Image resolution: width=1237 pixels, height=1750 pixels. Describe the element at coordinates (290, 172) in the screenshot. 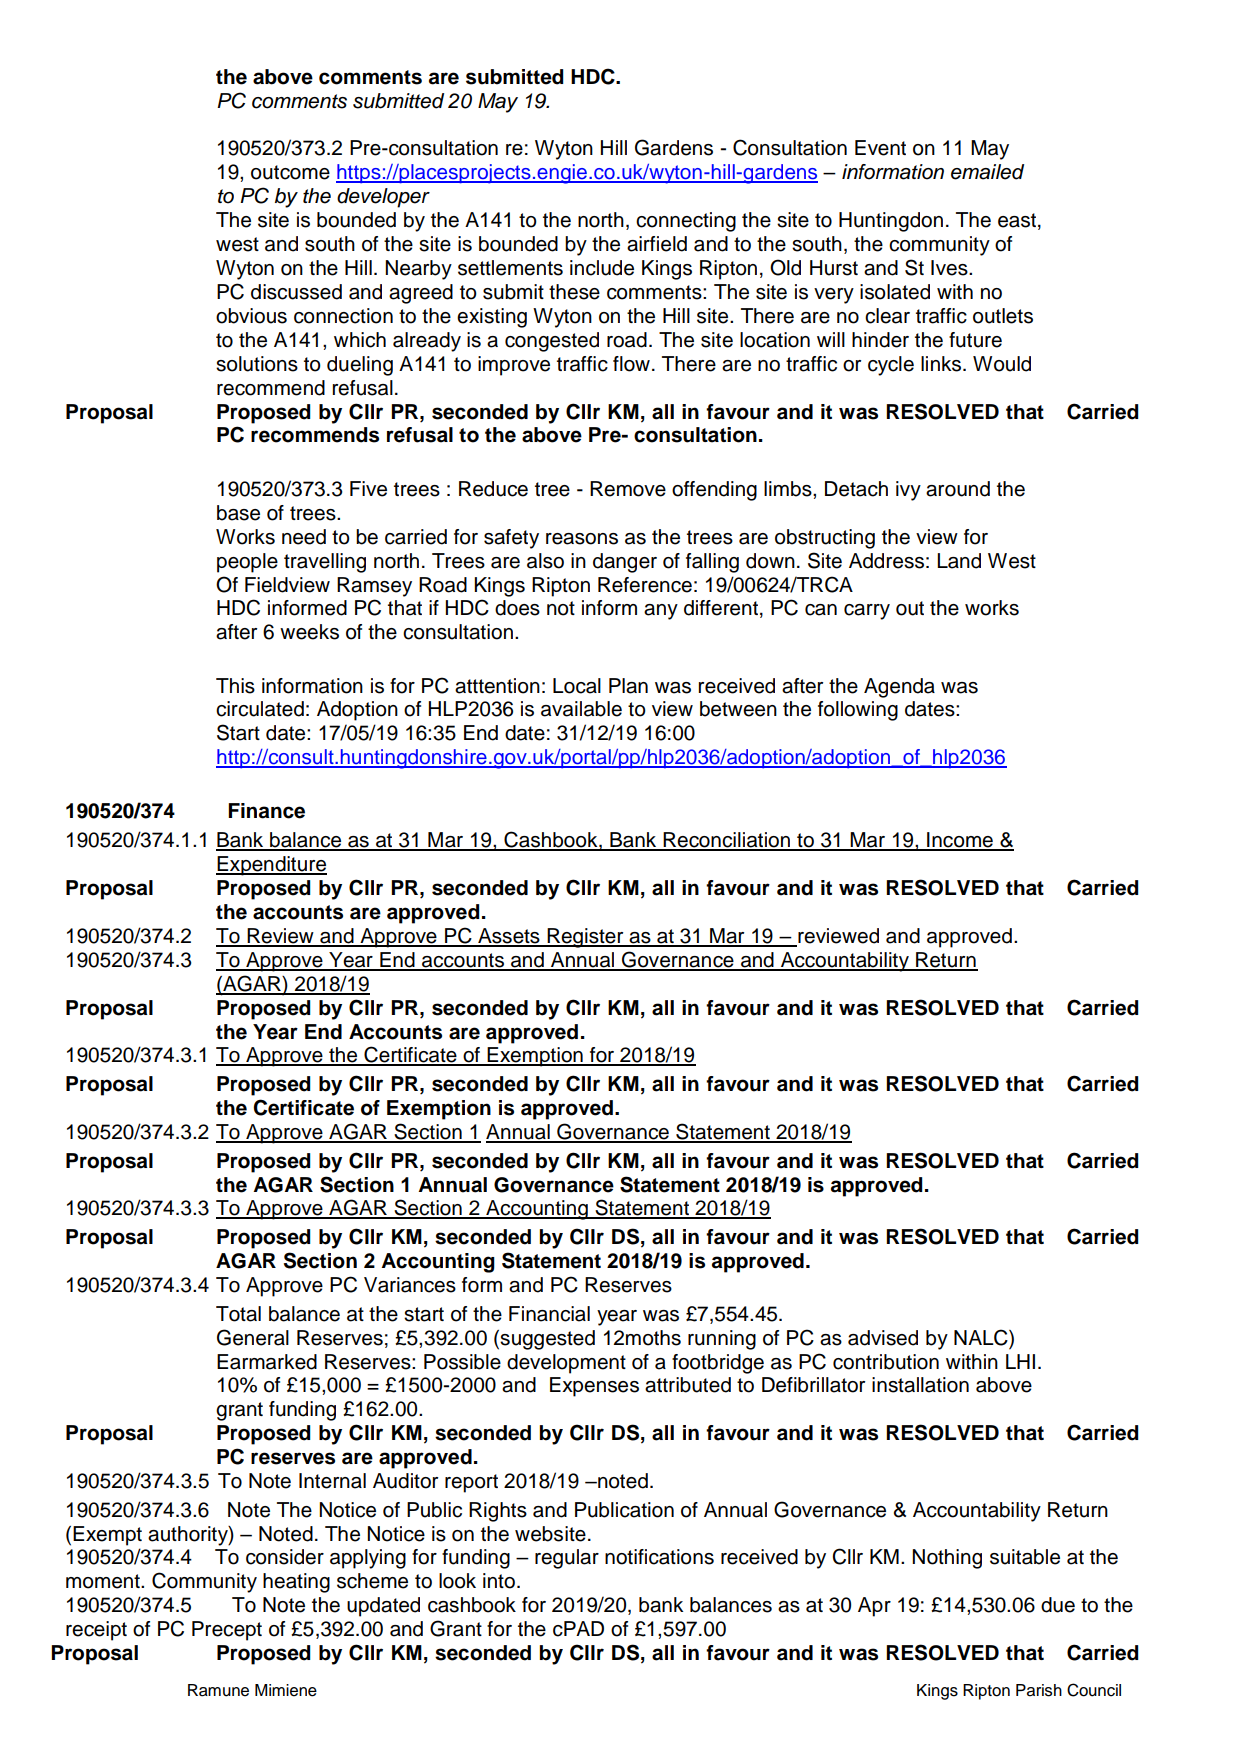

I see `outcome` at that location.
